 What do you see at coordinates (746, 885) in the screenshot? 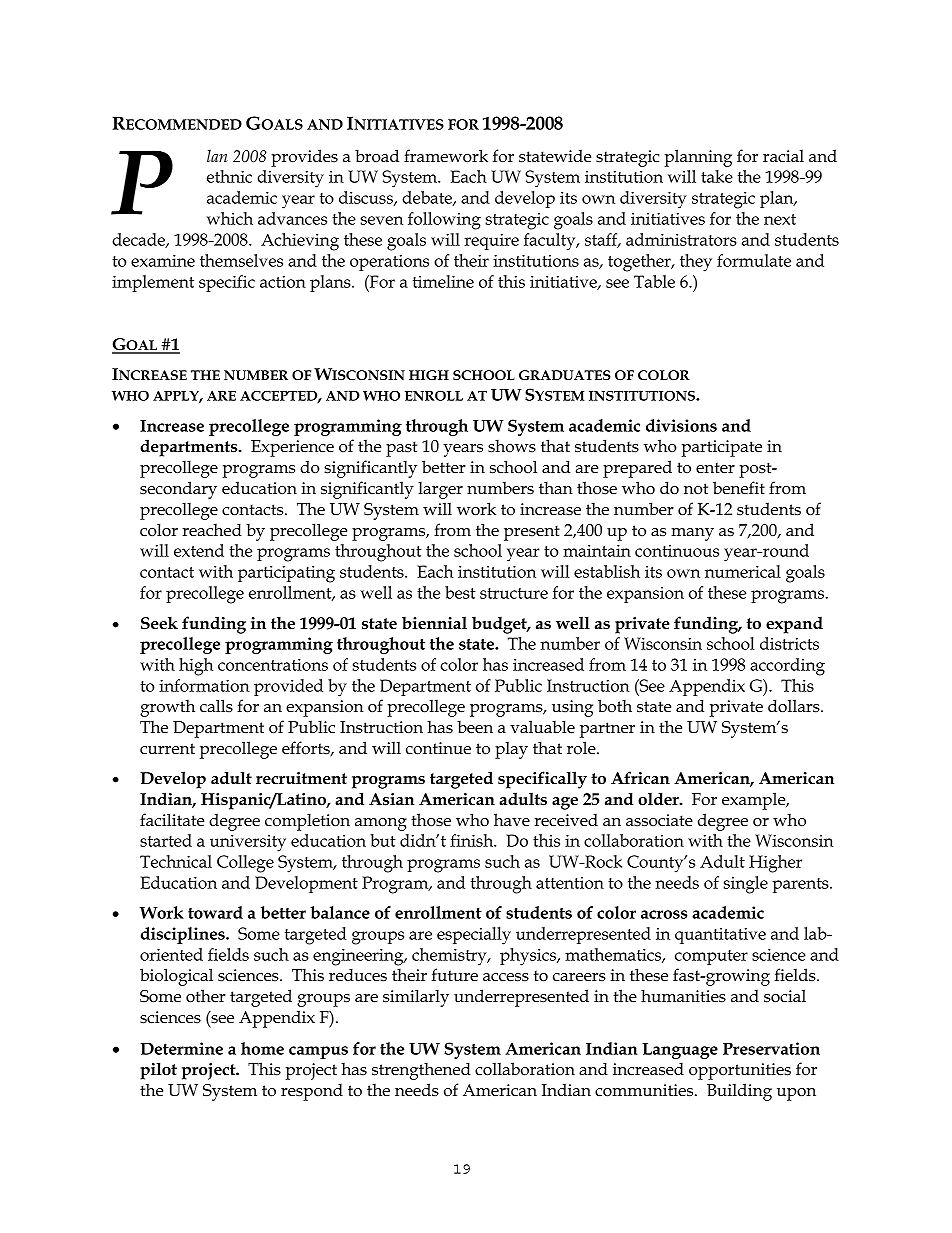
I see `single` at bounding box center [746, 885].
